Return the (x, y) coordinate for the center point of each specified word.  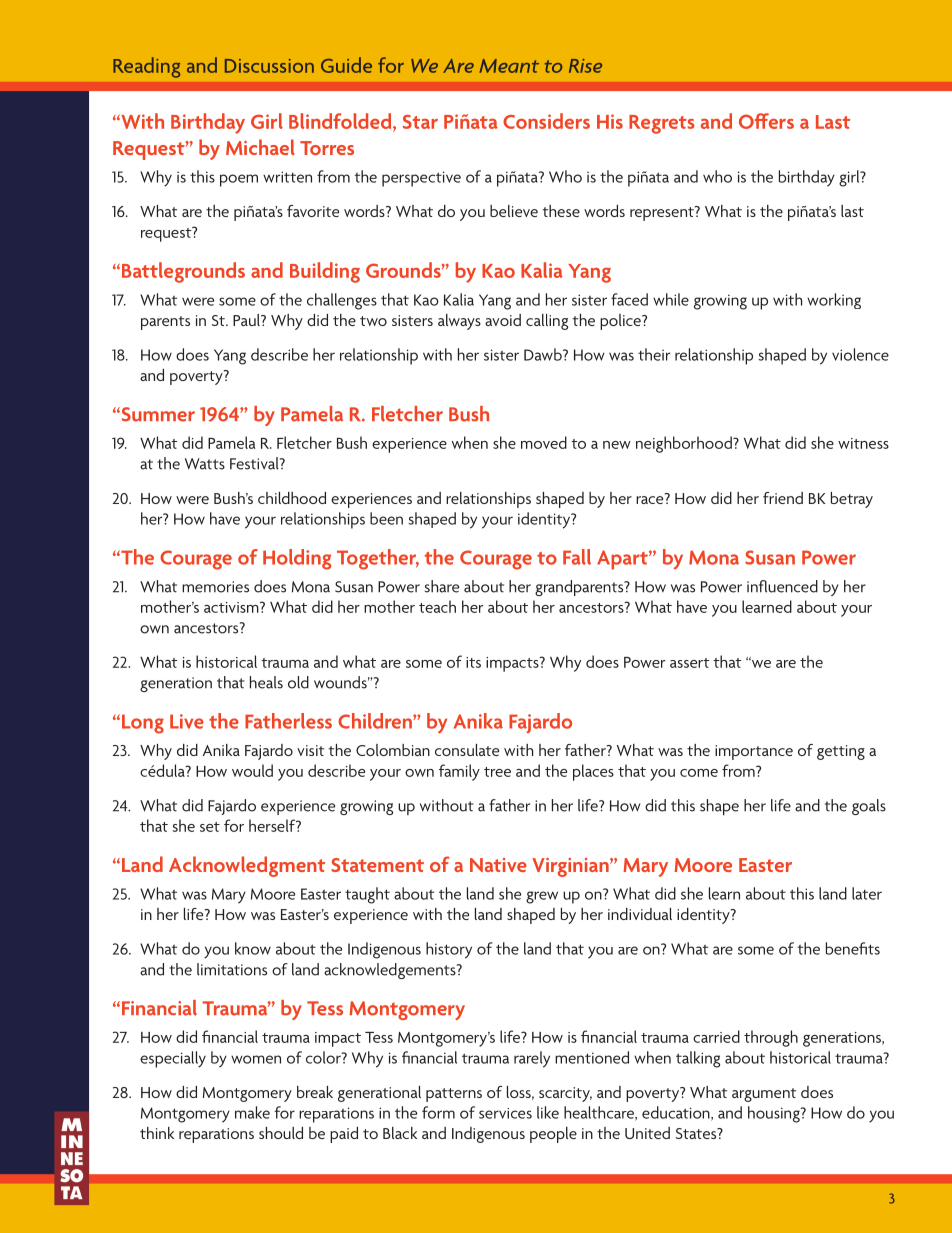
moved (544, 442)
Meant (509, 66)
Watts (205, 464)
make (252, 1112)
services (505, 1113)
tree (497, 772)
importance (754, 752)
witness (863, 443)
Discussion (269, 66)
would (252, 770)
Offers (766, 121)
